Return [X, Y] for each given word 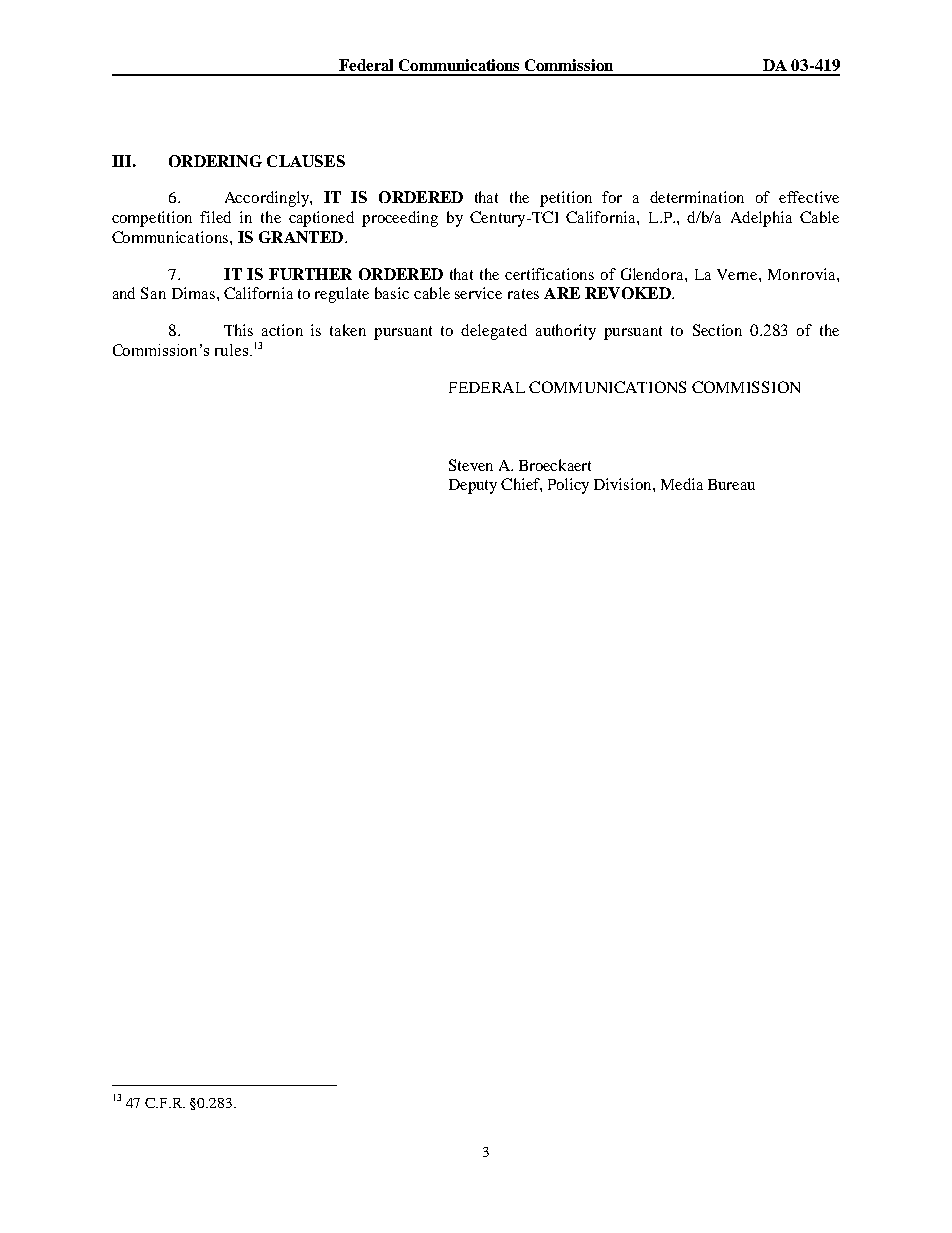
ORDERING [215, 161]
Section [717, 330]
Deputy [473, 486]
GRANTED [301, 237]
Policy [568, 486]
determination [697, 197]
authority [566, 332]
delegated [494, 332]
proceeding [400, 219]
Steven [471, 465]
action [282, 330]
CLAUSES [306, 161]
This [238, 330]
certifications [549, 274]
